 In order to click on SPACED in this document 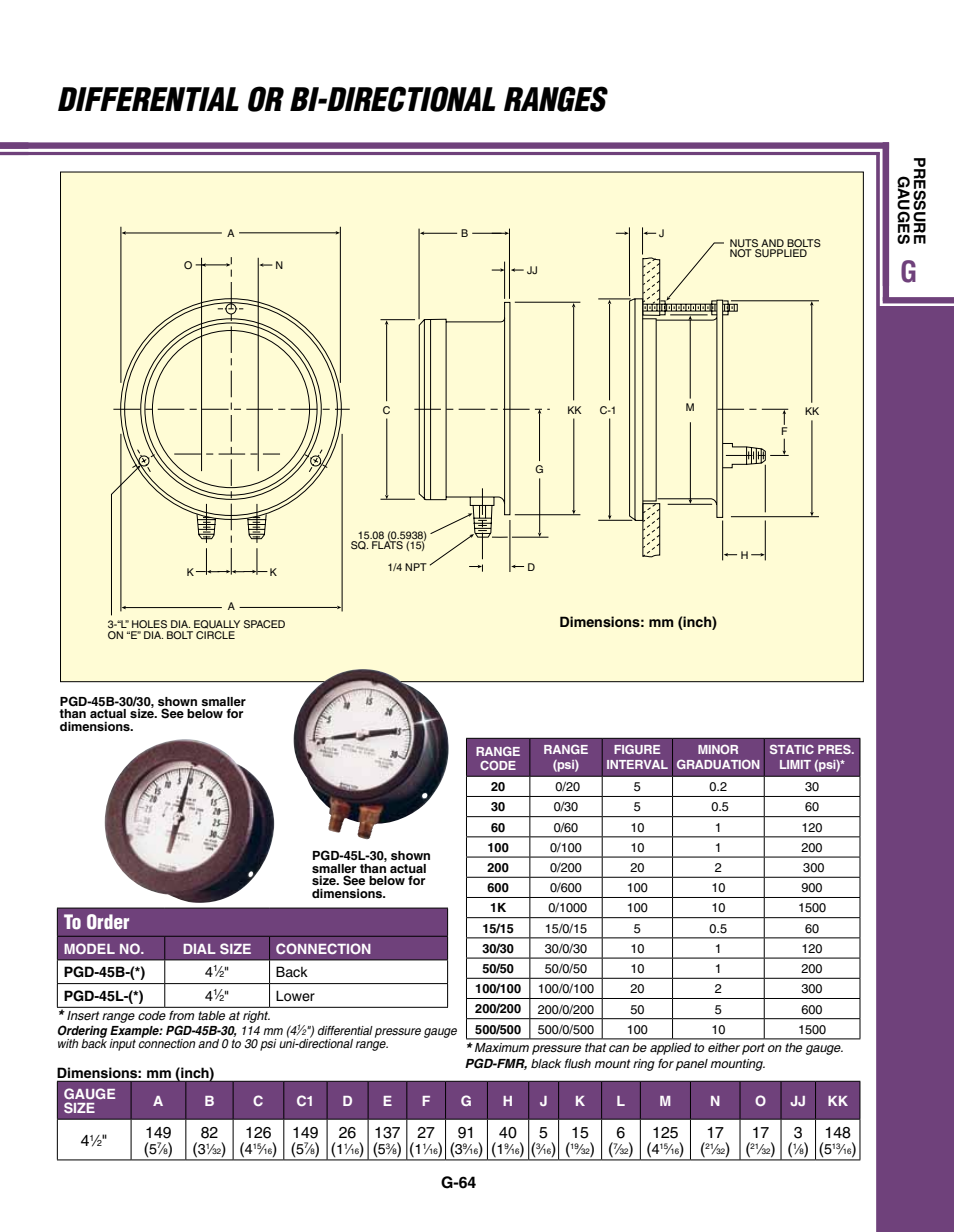, I will do `click(264, 624)`.
